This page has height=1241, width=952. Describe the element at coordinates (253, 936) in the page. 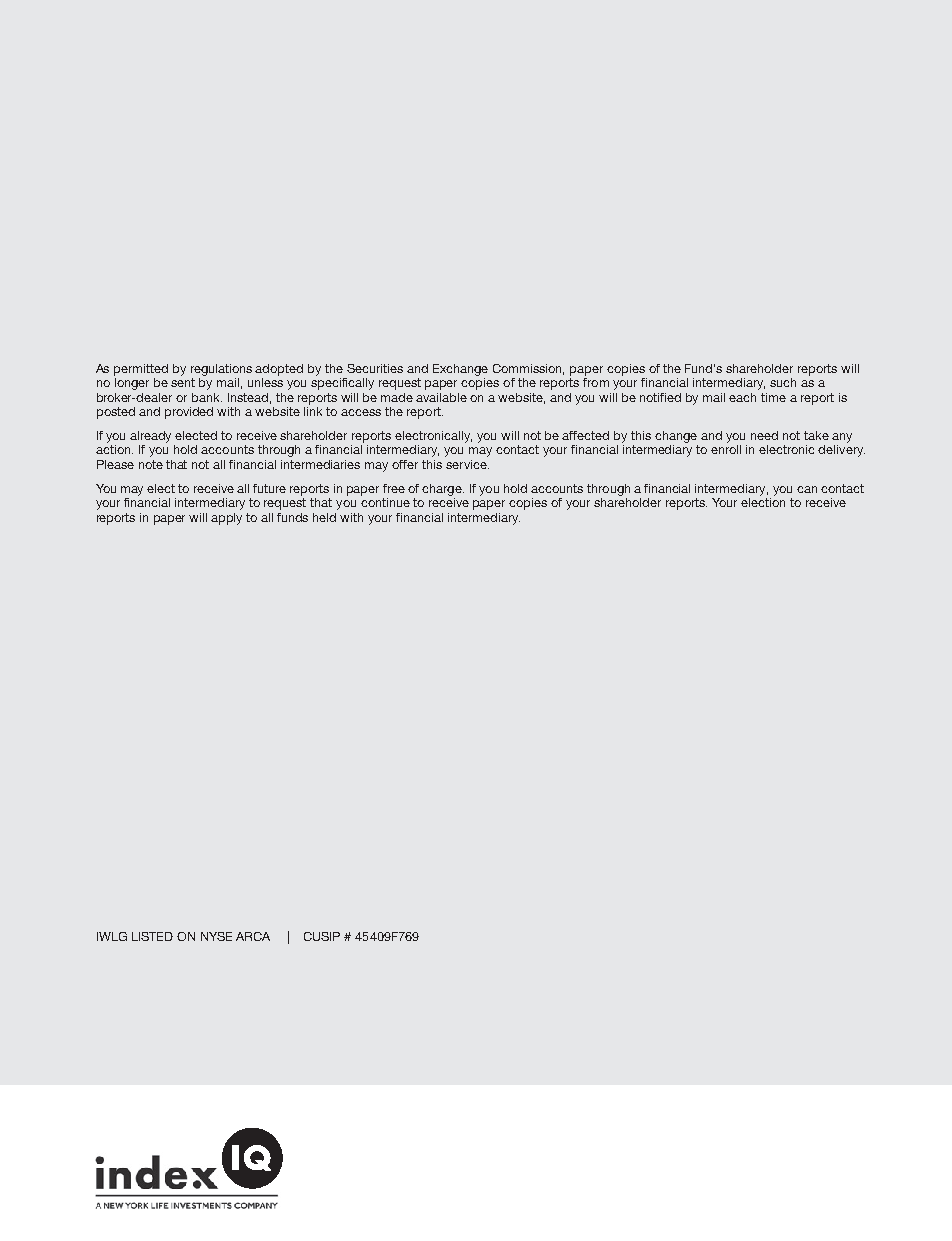

I see `ARCA` at that location.
